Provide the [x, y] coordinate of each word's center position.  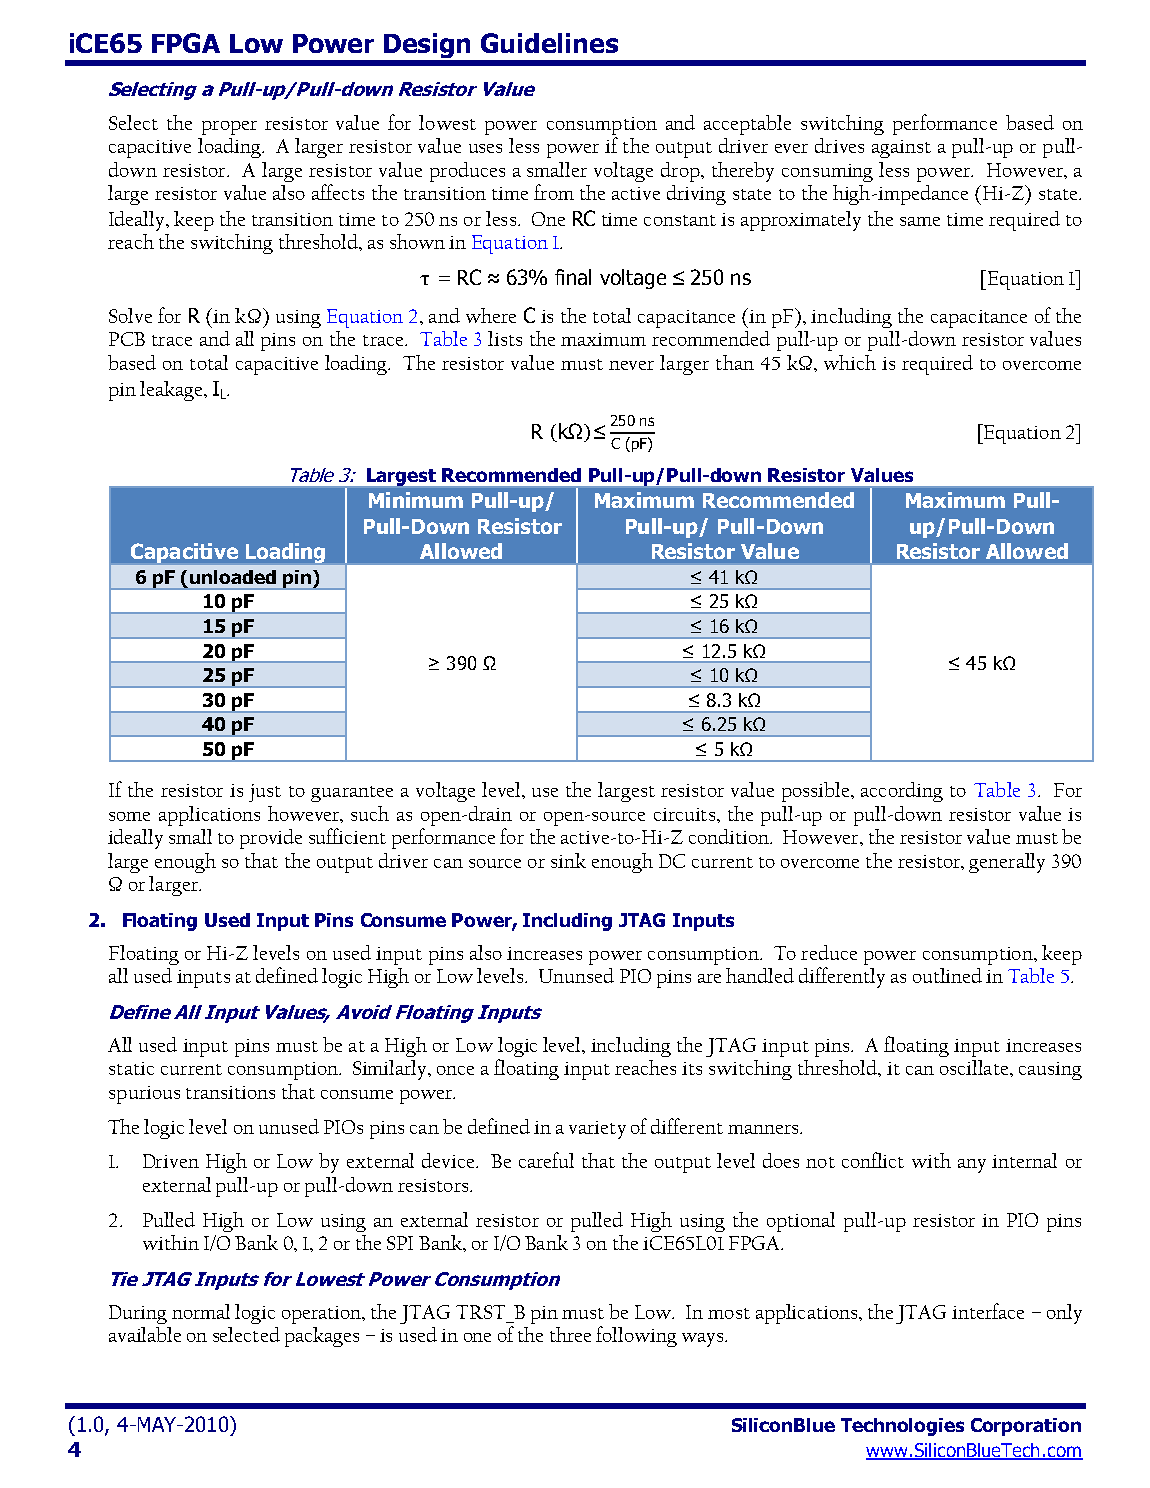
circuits [686, 814]
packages [322, 1337]
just [265, 793]
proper [229, 128]
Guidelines [549, 43]
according [902, 792]
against [901, 149]
